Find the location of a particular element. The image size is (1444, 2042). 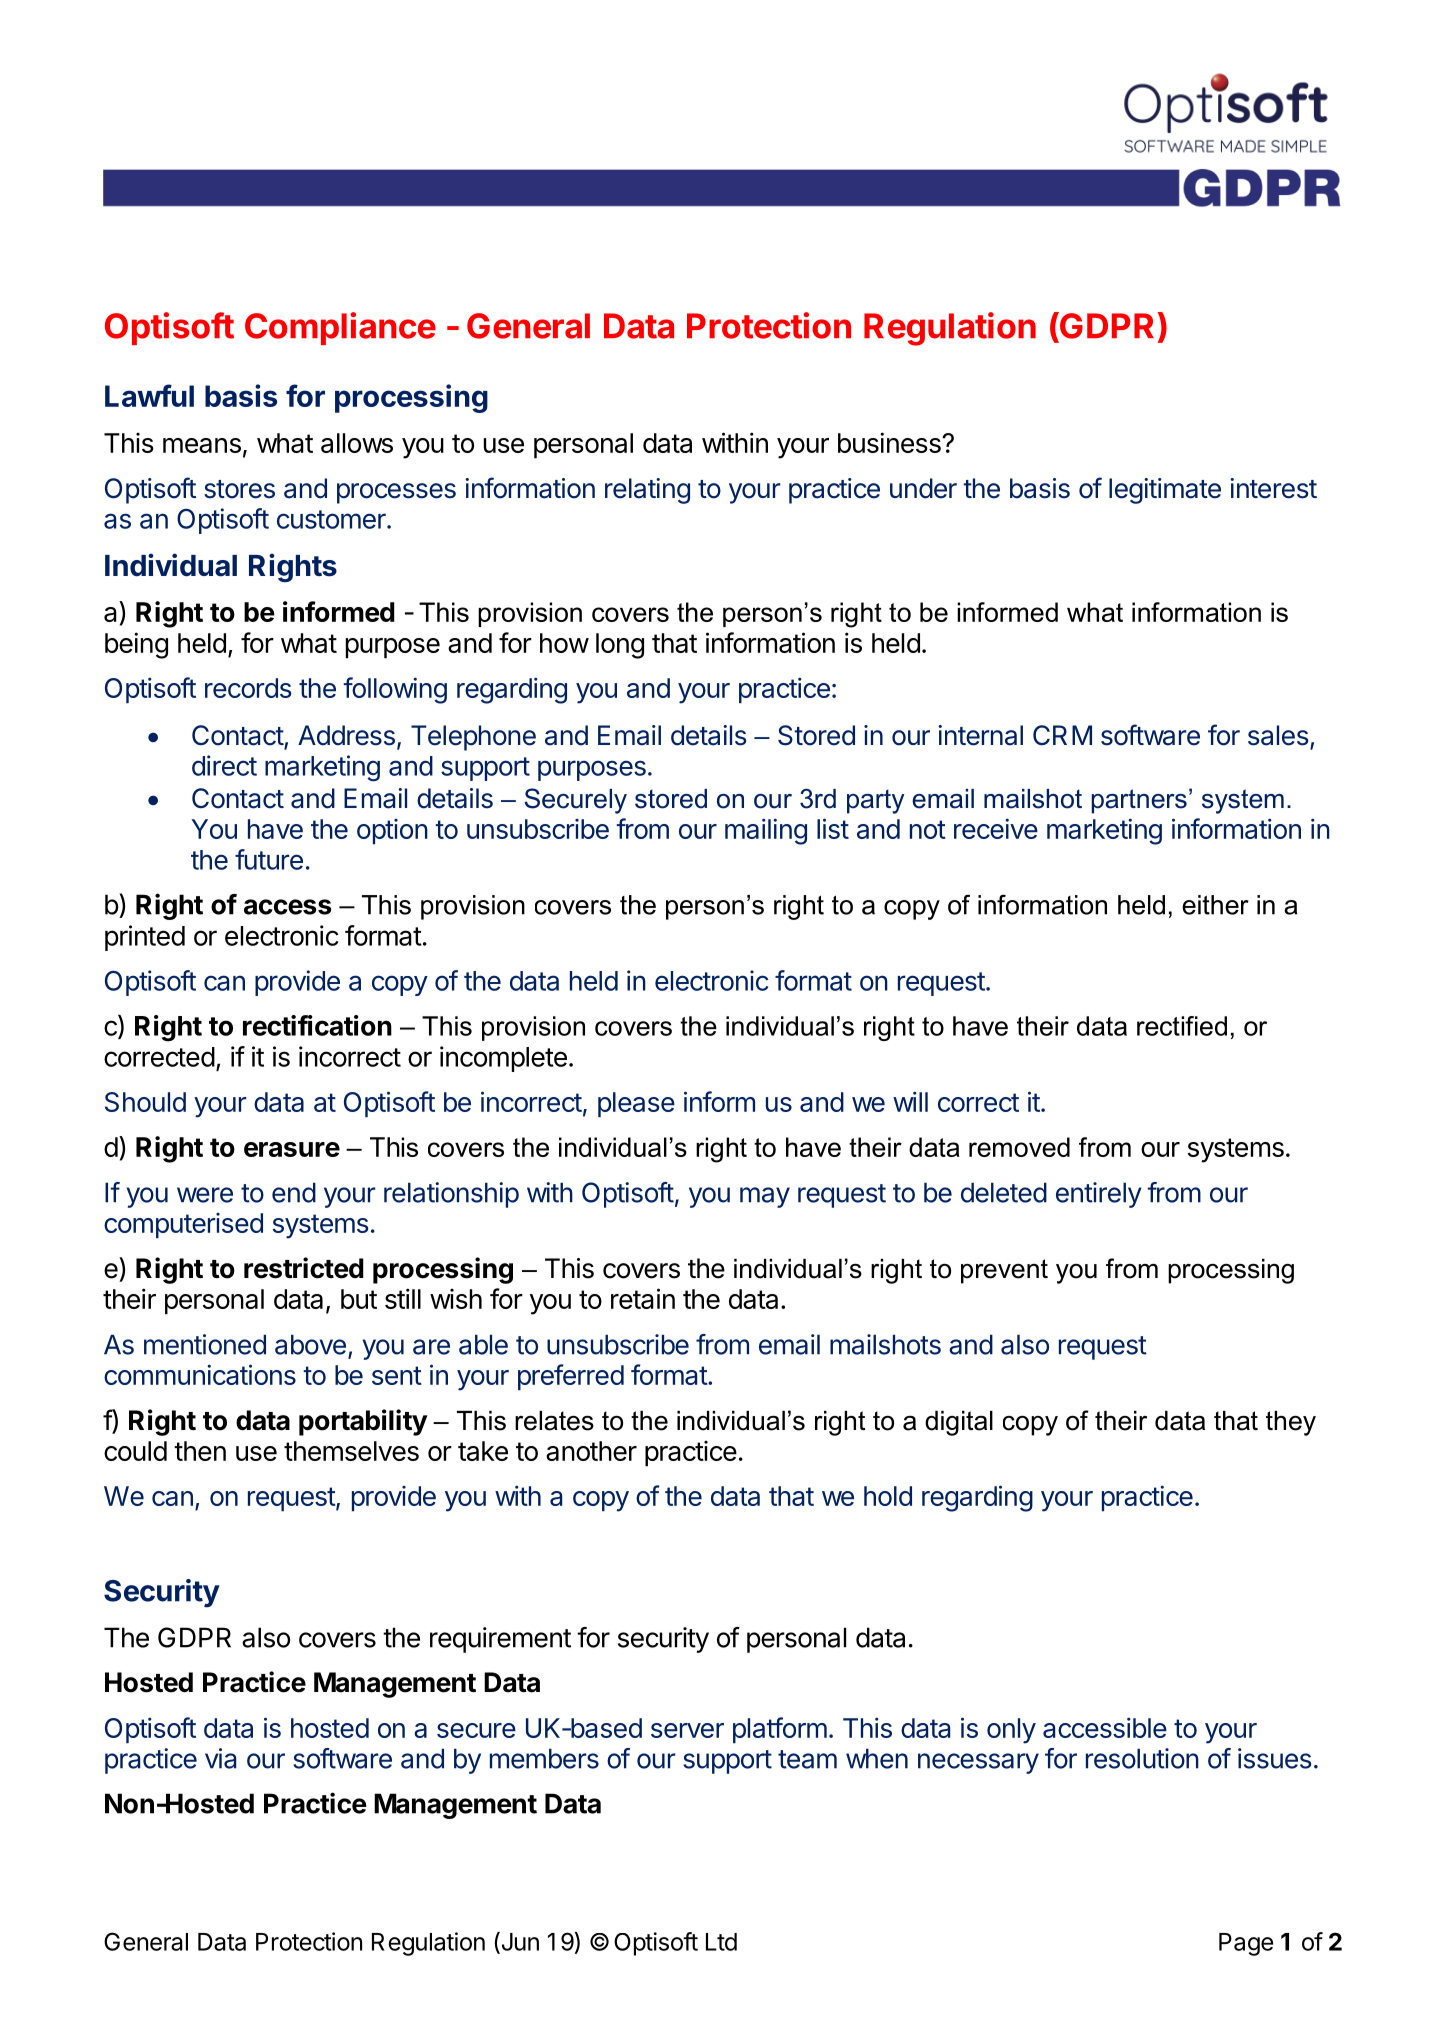

Ltd is located at coordinates (721, 1942).
